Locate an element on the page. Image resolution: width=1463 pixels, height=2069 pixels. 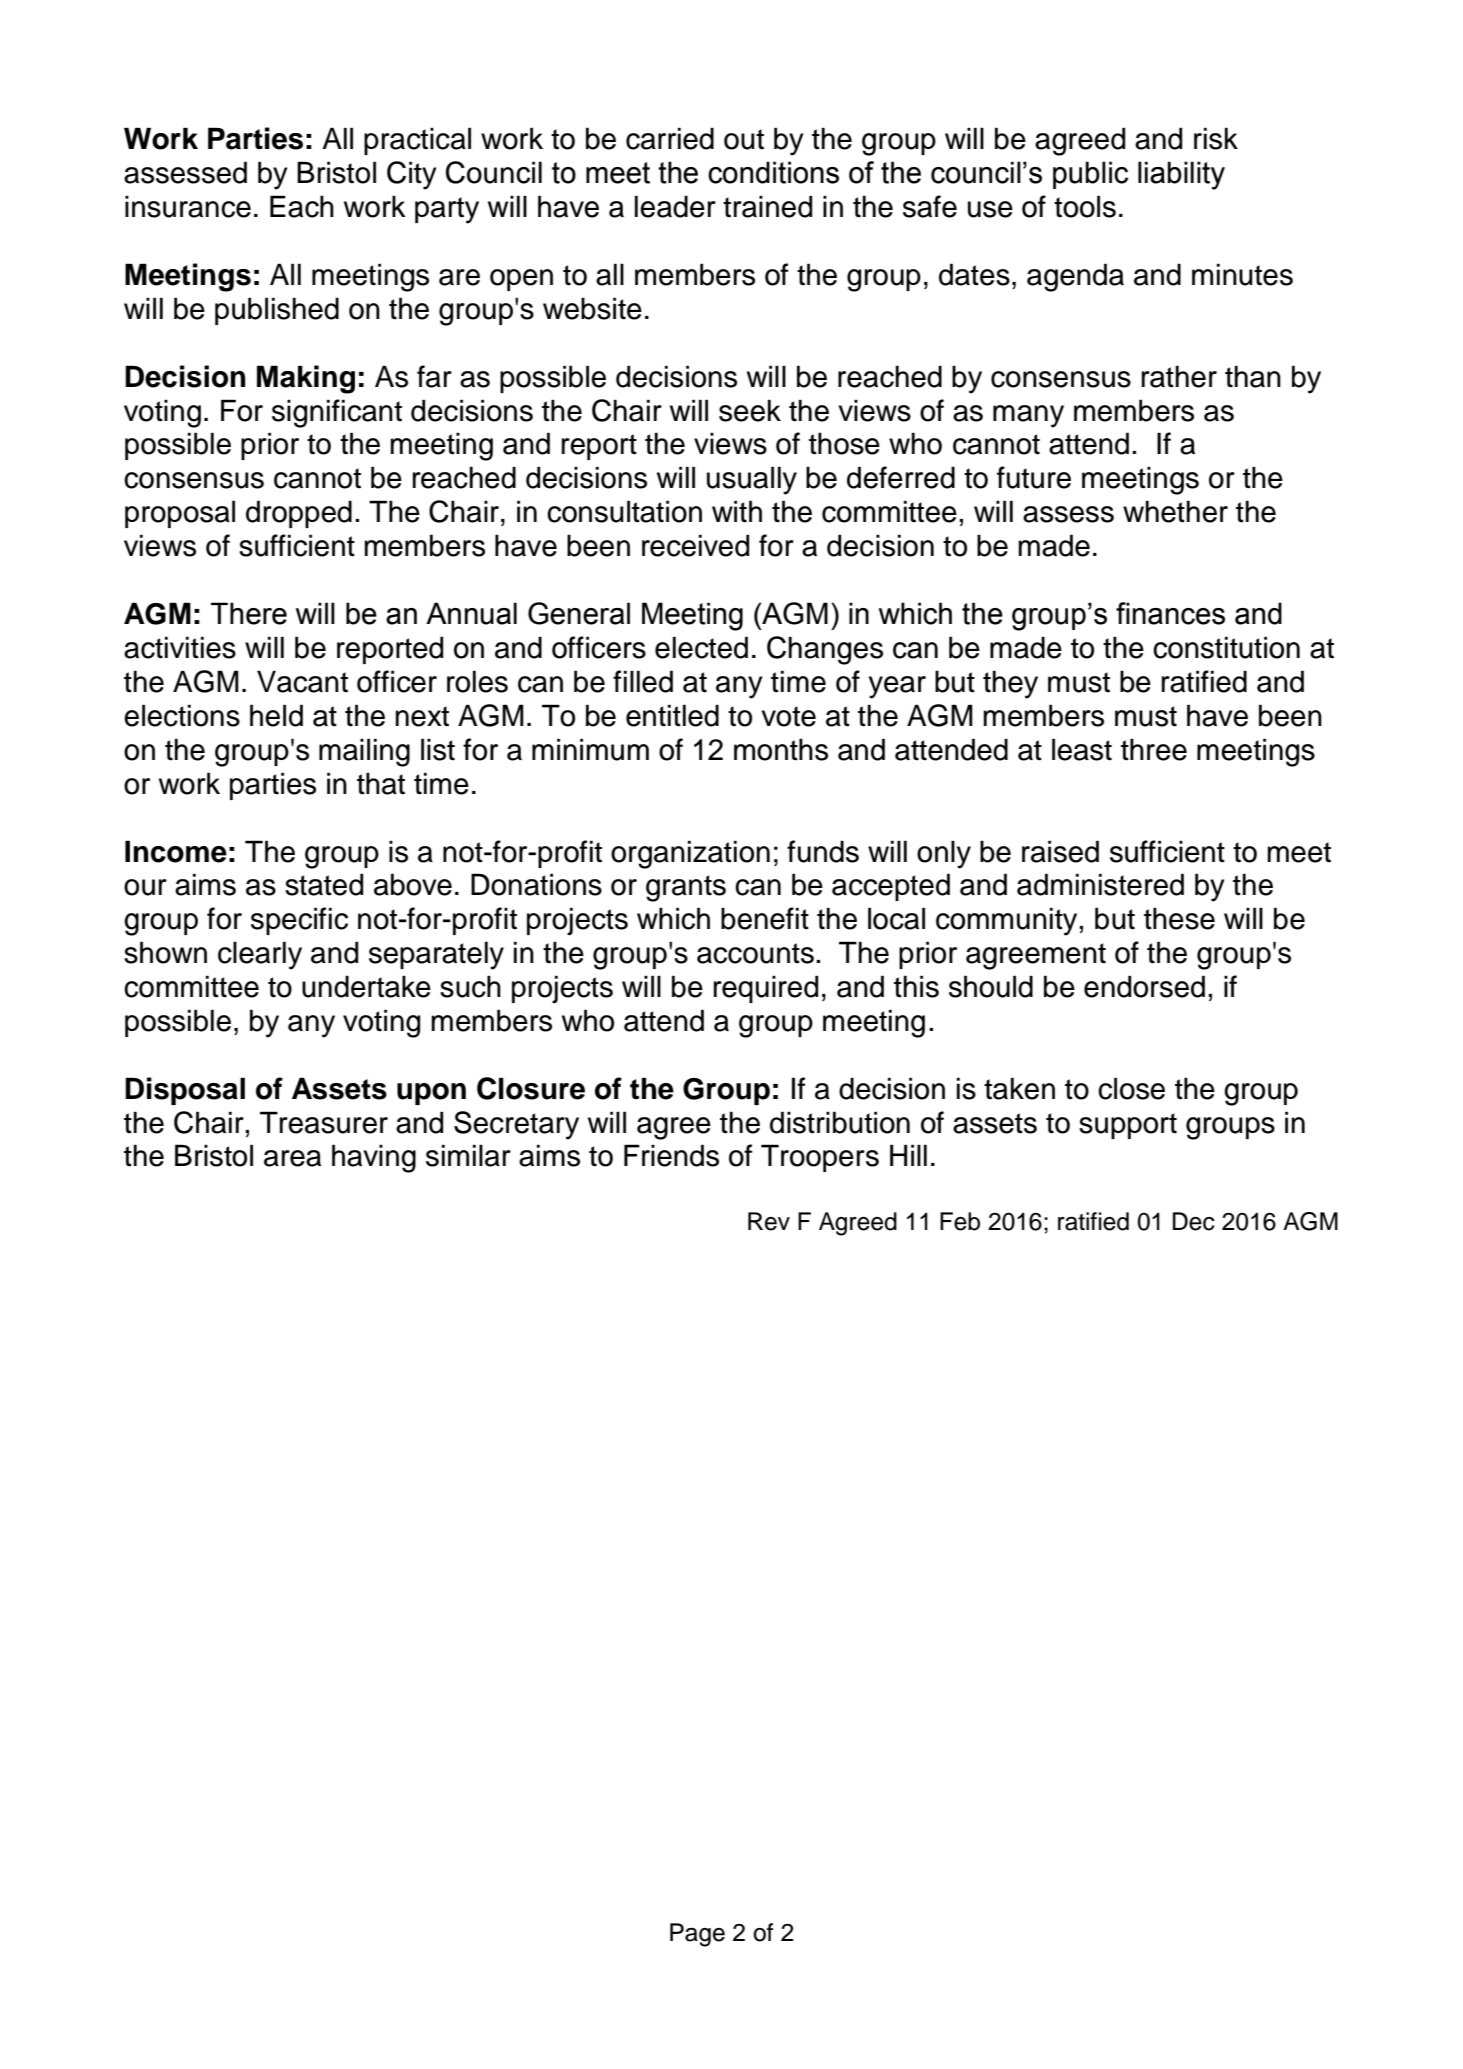
entitled is located at coordinates (672, 715).
